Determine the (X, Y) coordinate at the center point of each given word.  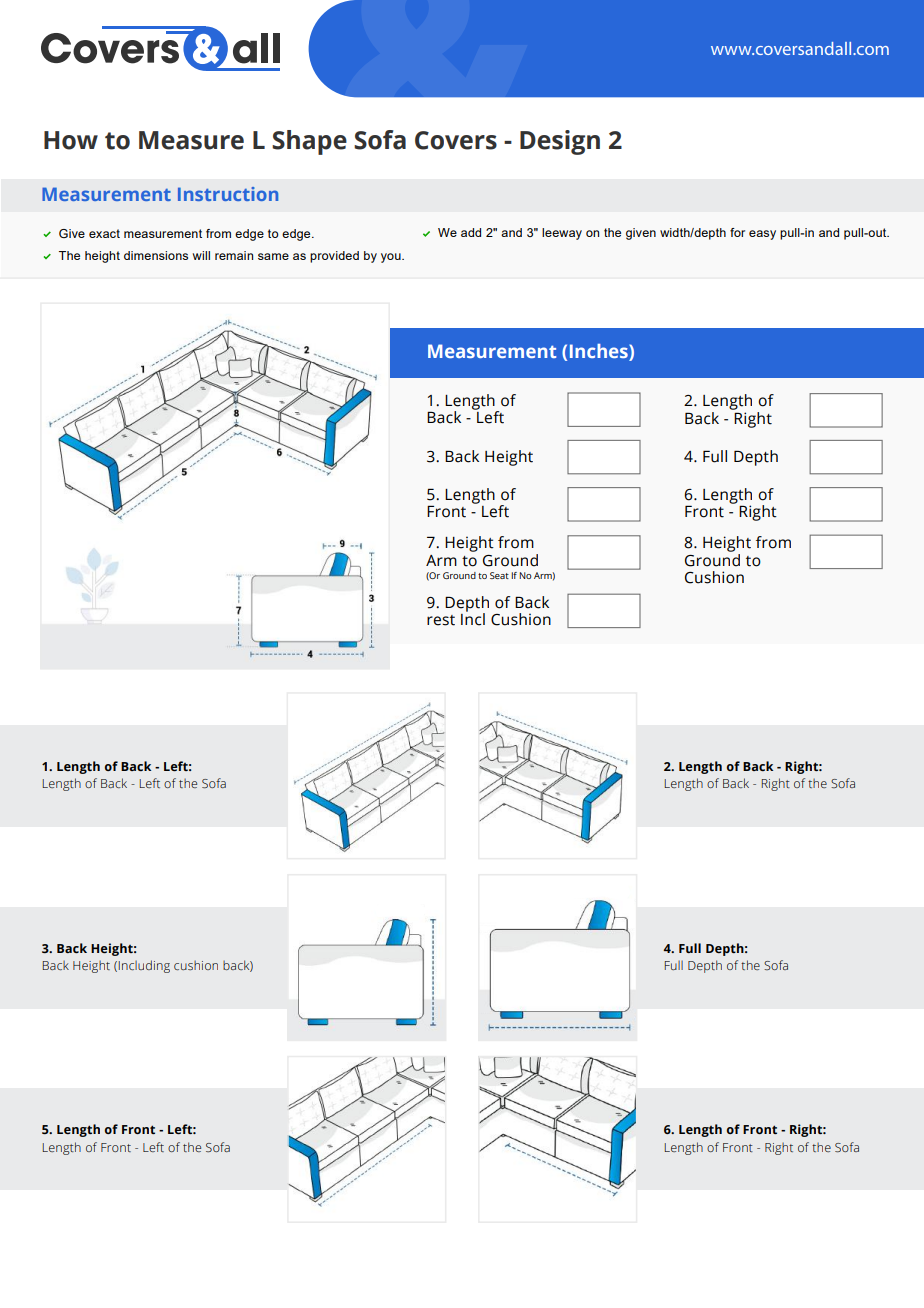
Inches (600, 352)
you (392, 258)
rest (441, 620)
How (71, 140)
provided (334, 257)
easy (762, 235)
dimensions (156, 255)
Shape (309, 142)
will (201, 255)
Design (560, 142)
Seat (499, 575)
